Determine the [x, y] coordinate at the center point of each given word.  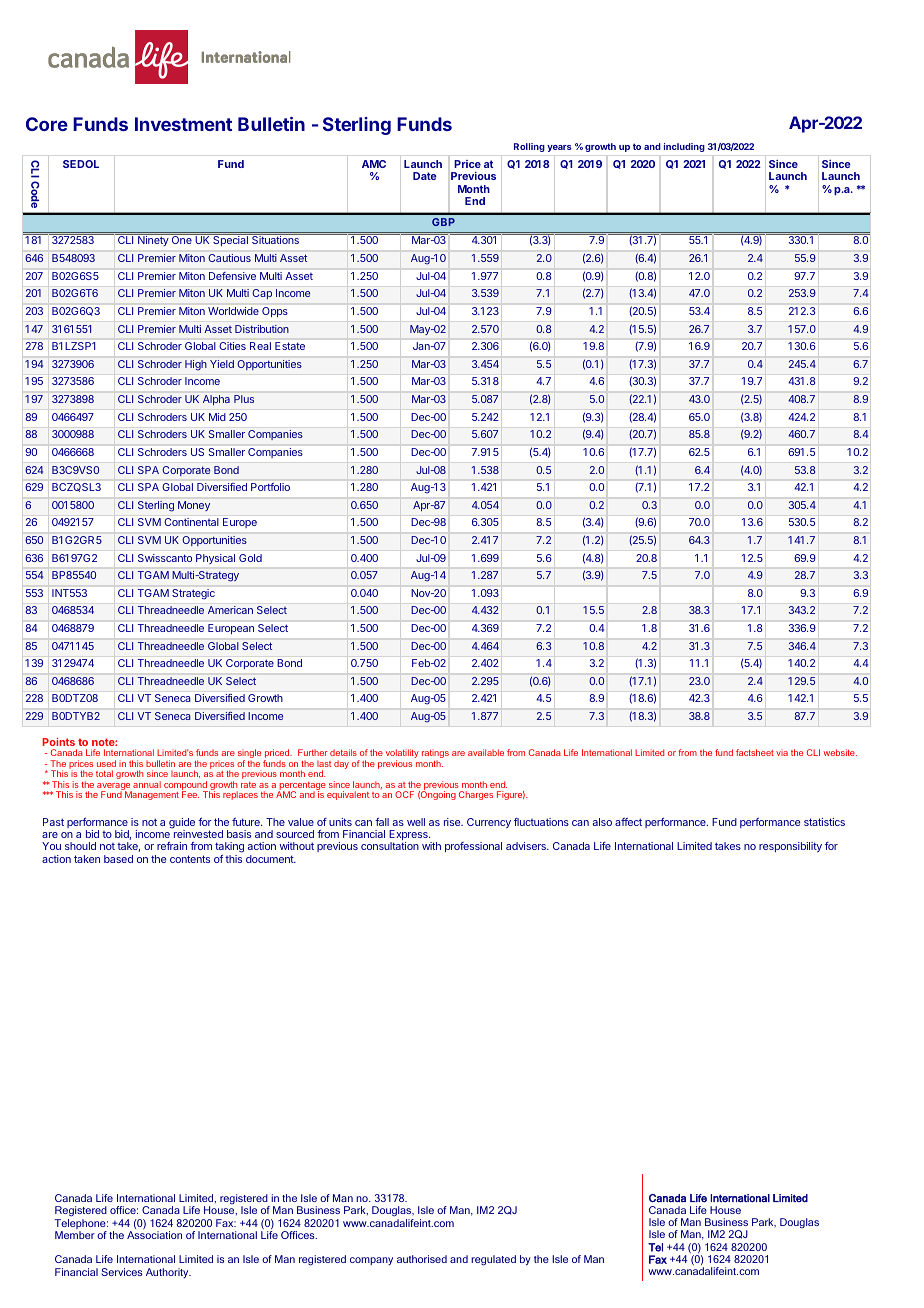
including [684, 147]
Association [154, 1235]
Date [424, 176]
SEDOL [81, 164]
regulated [493, 1260]
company [371, 1261]
